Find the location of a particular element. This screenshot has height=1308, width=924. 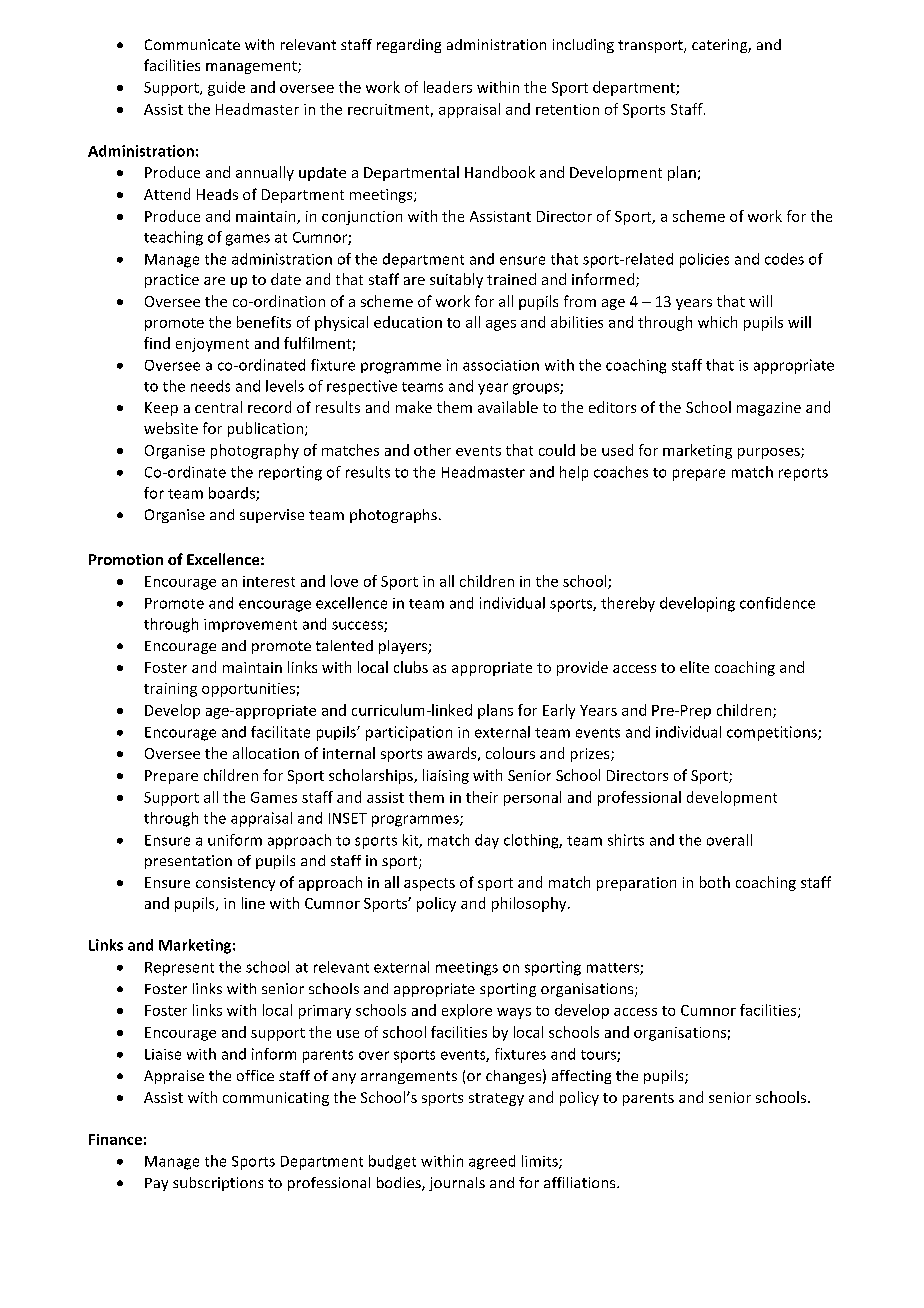

leaders is located at coordinates (448, 87).
